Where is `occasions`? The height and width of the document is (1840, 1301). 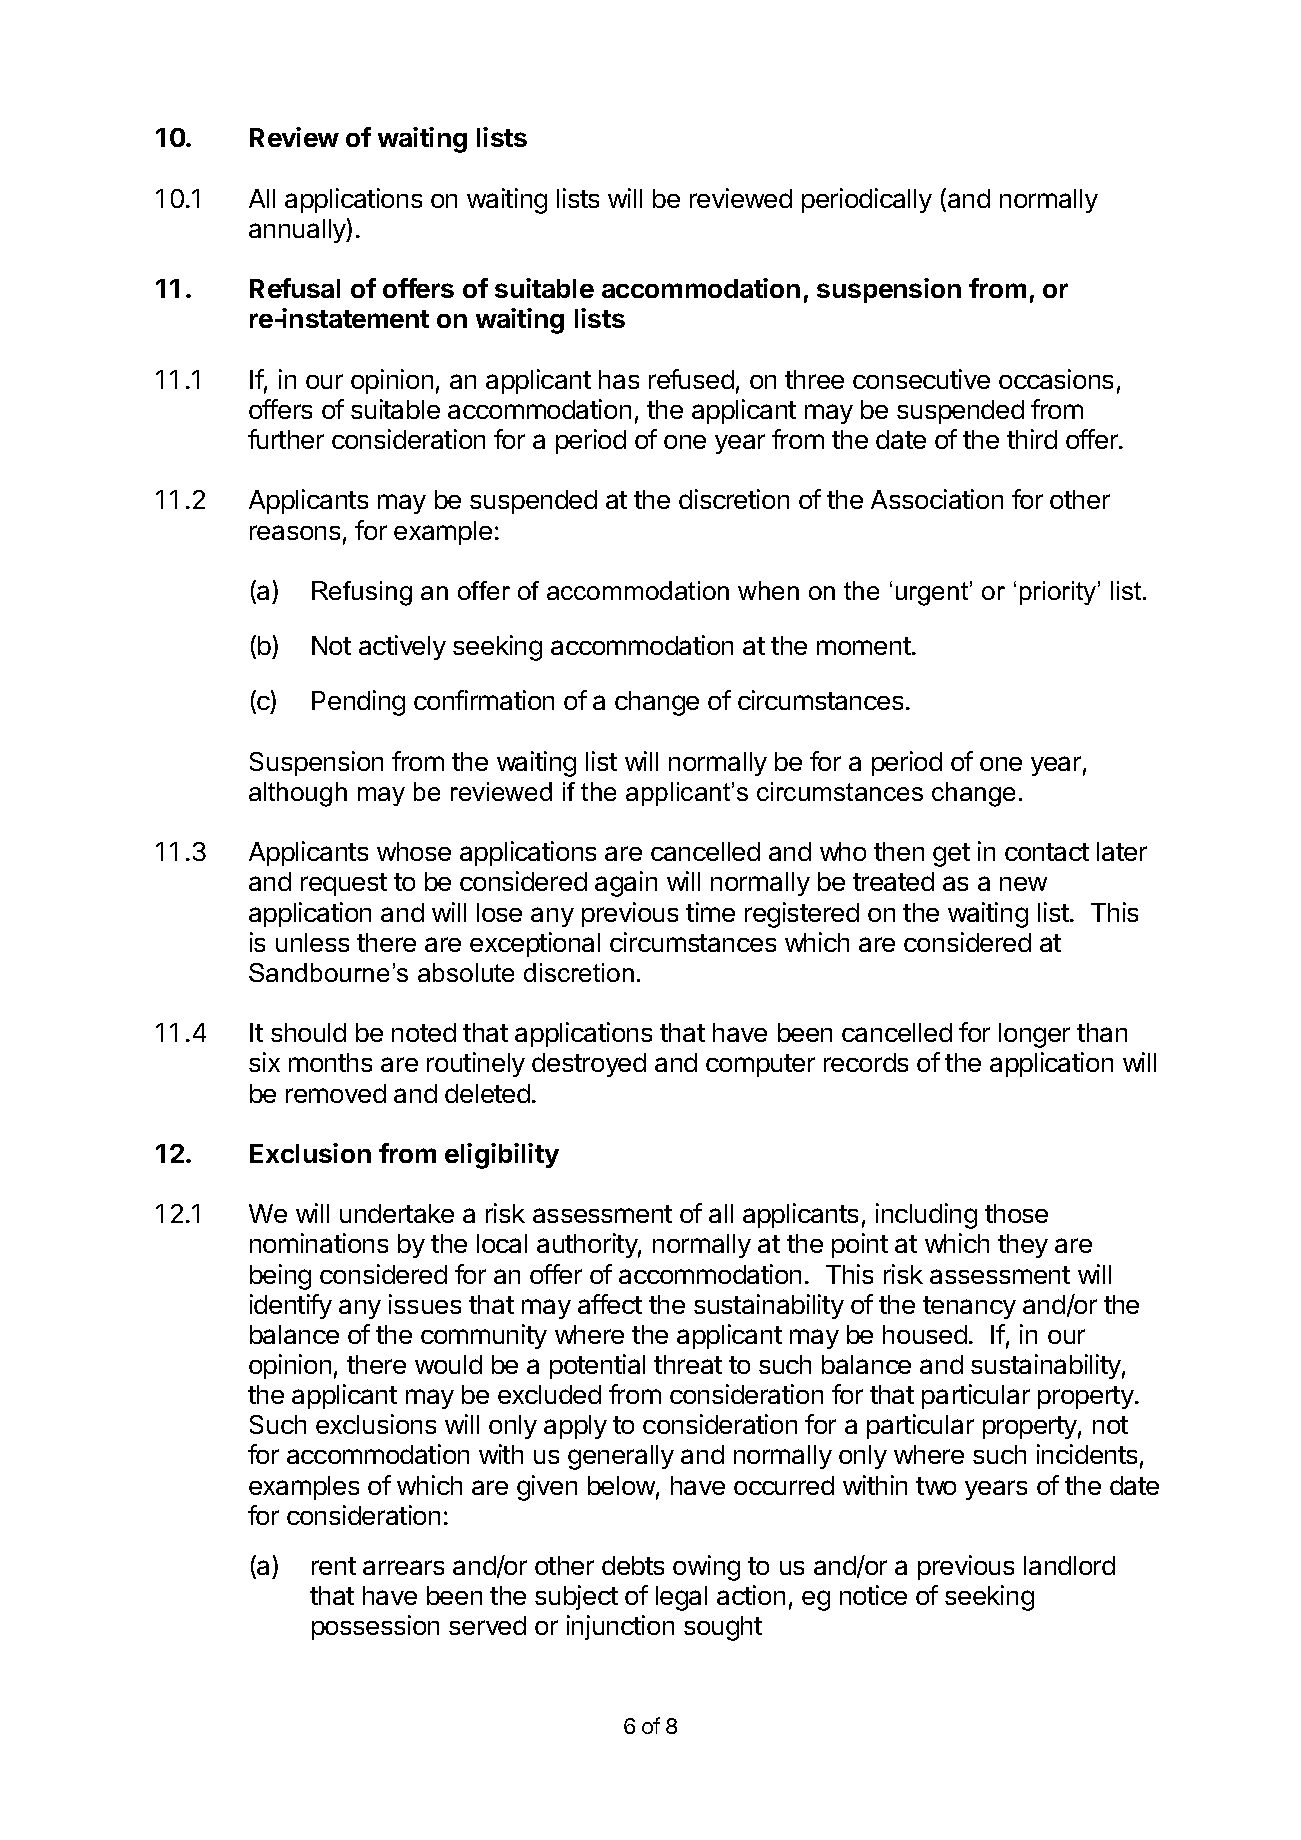 occasions is located at coordinates (1056, 379).
